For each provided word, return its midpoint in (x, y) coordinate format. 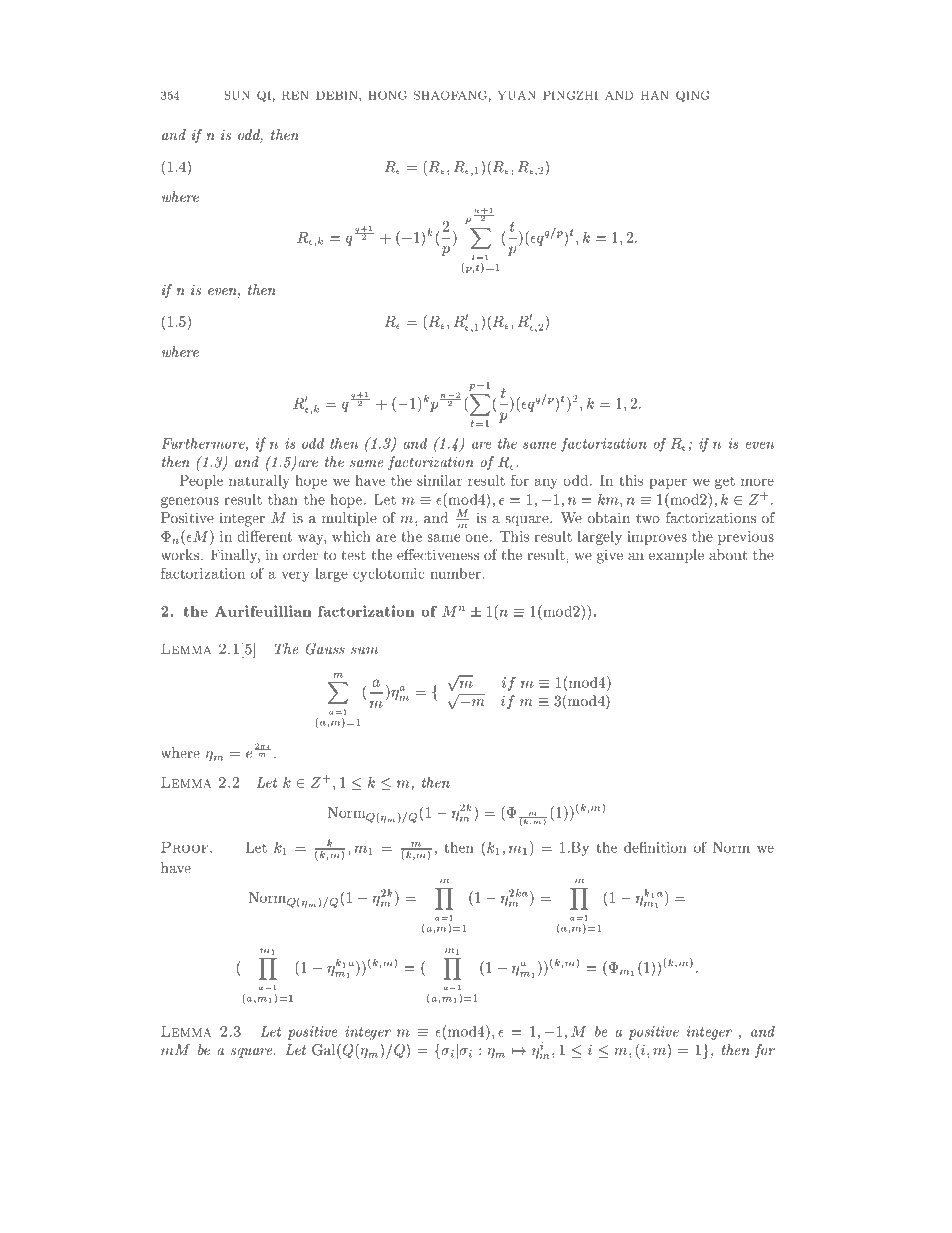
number (456, 573)
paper (668, 484)
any (546, 484)
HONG (387, 95)
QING (692, 96)
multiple (349, 519)
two (648, 518)
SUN (237, 95)
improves (657, 538)
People (201, 482)
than (283, 499)
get (725, 483)
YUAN (516, 95)
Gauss (325, 649)
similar (439, 480)
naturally (259, 482)
